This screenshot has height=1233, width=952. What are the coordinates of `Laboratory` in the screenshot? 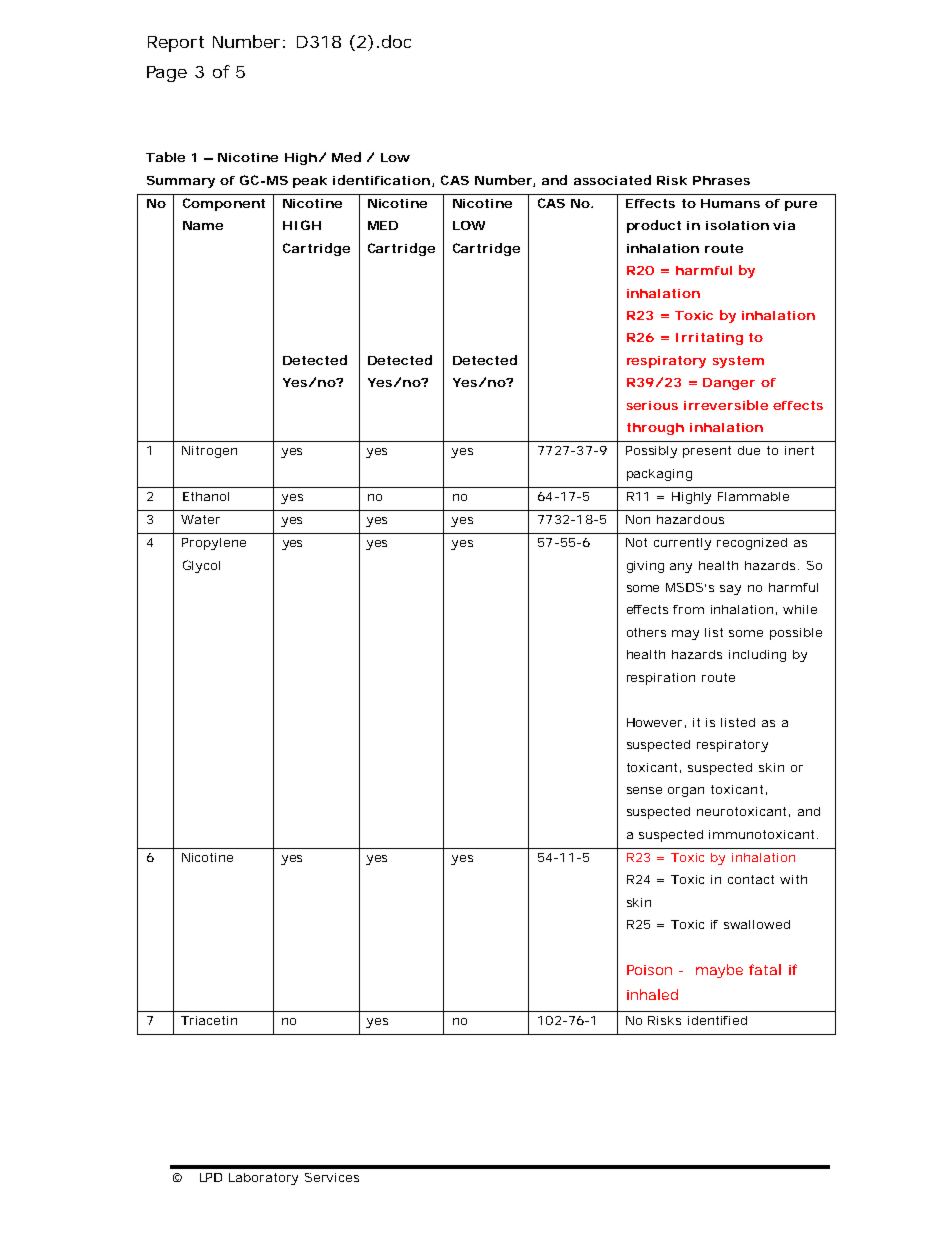 It's located at (263, 1179).
